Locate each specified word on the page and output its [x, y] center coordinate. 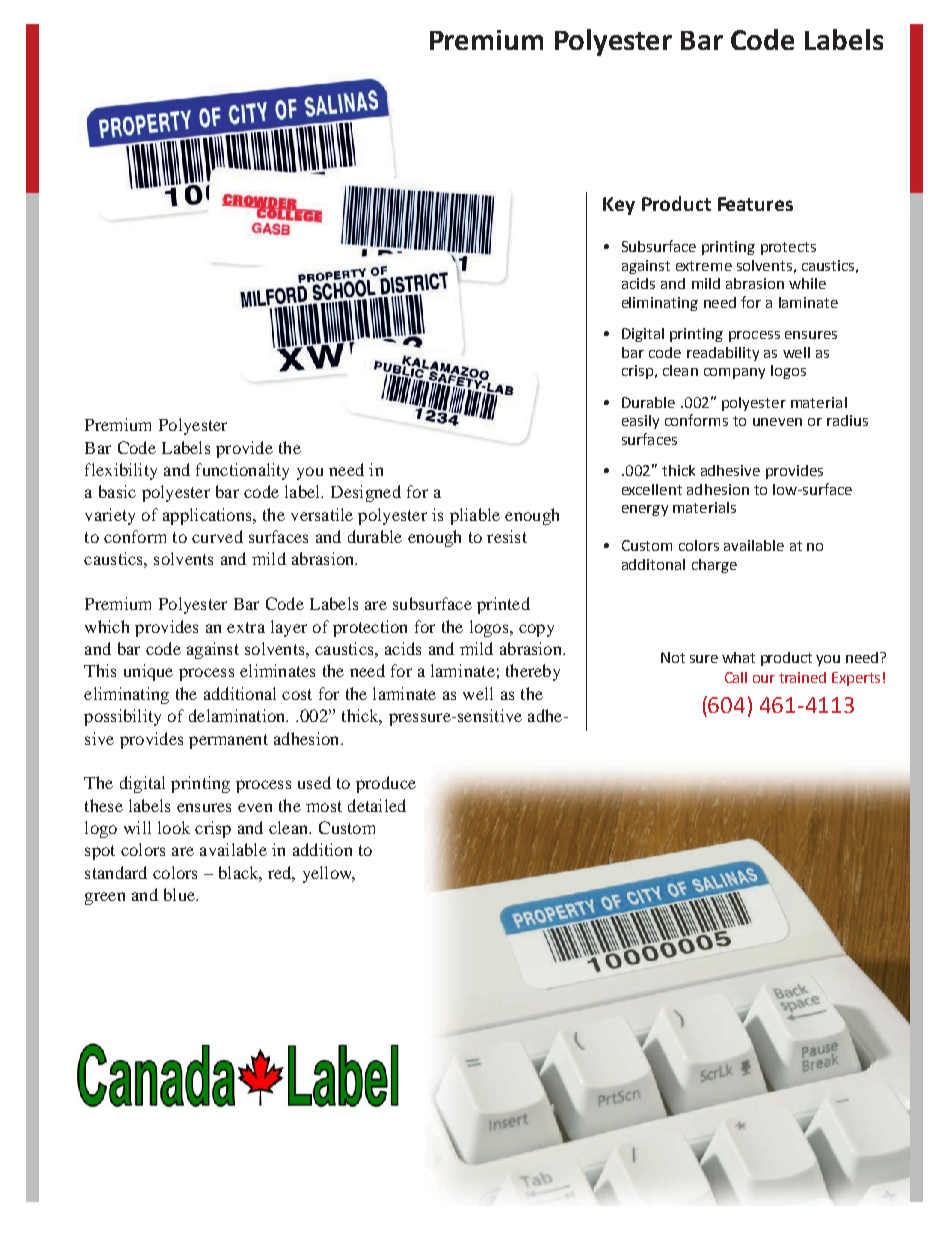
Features [755, 204]
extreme [704, 266]
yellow [328, 874]
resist [507, 536]
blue [180, 894]
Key [619, 206]
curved [217, 536]
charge [714, 566]
